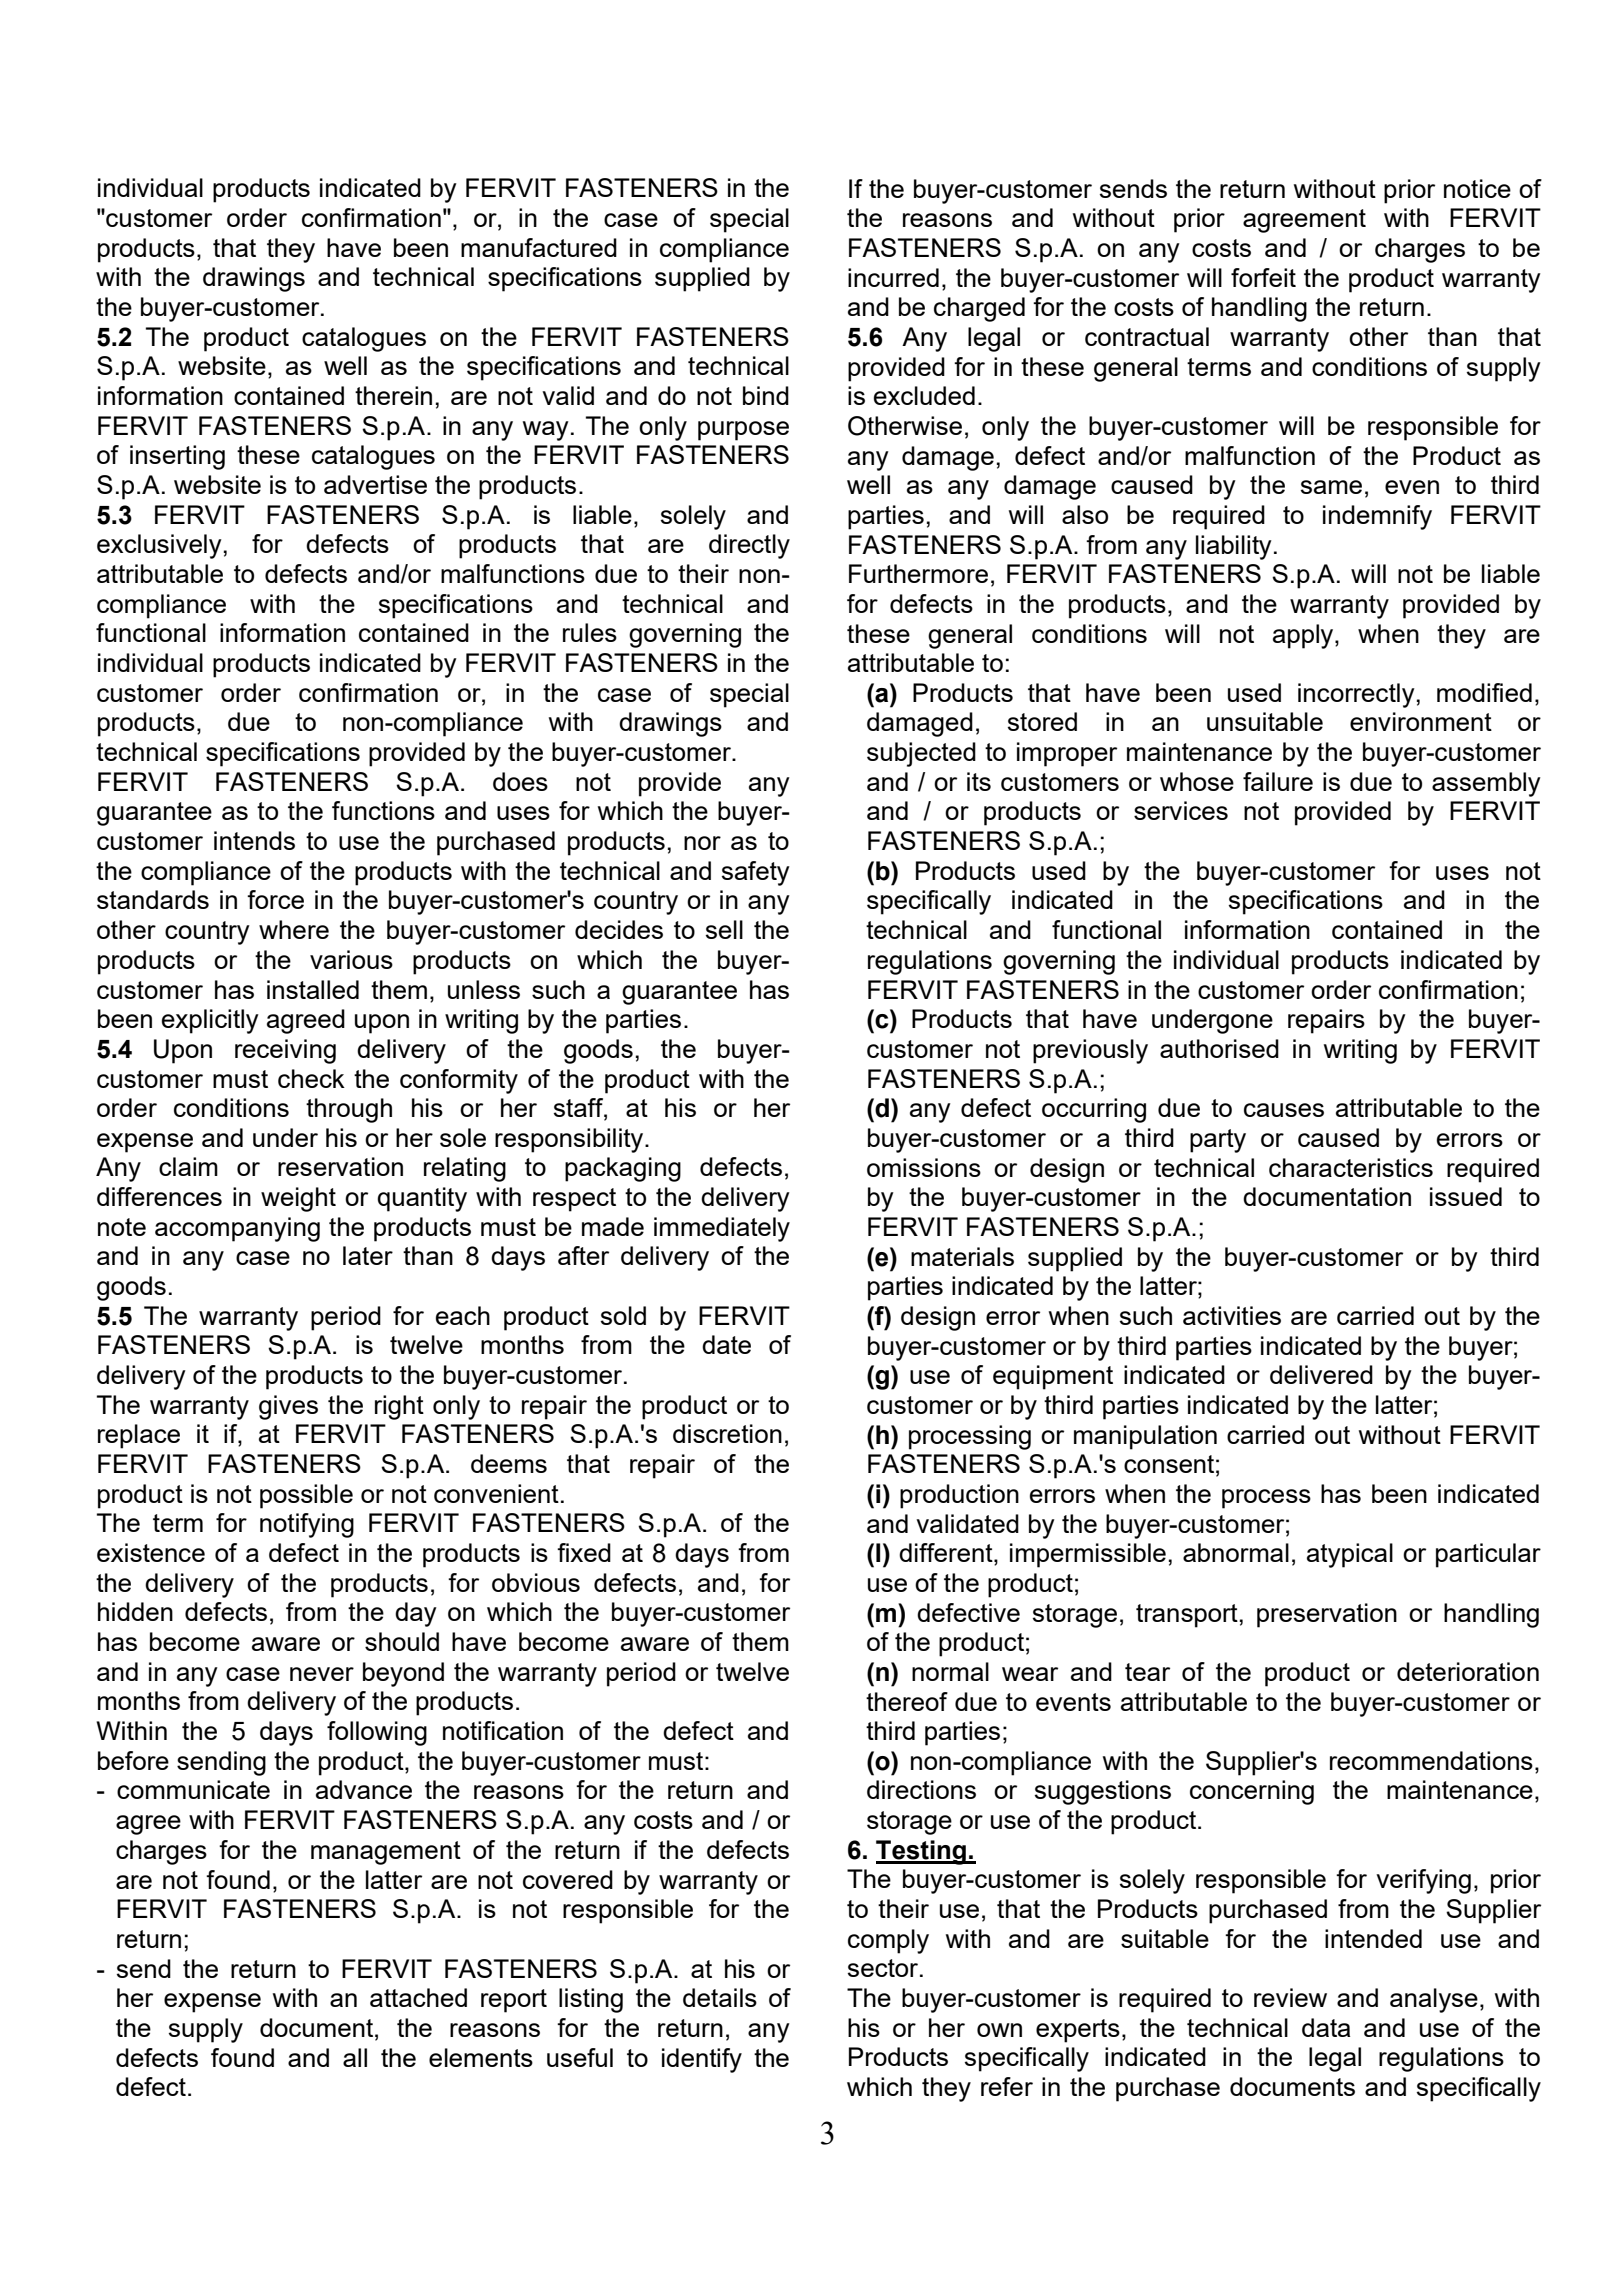  What do you see at coordinates (368, 1255) in the page?
I see `later` at bounding box center [368, 1255].
